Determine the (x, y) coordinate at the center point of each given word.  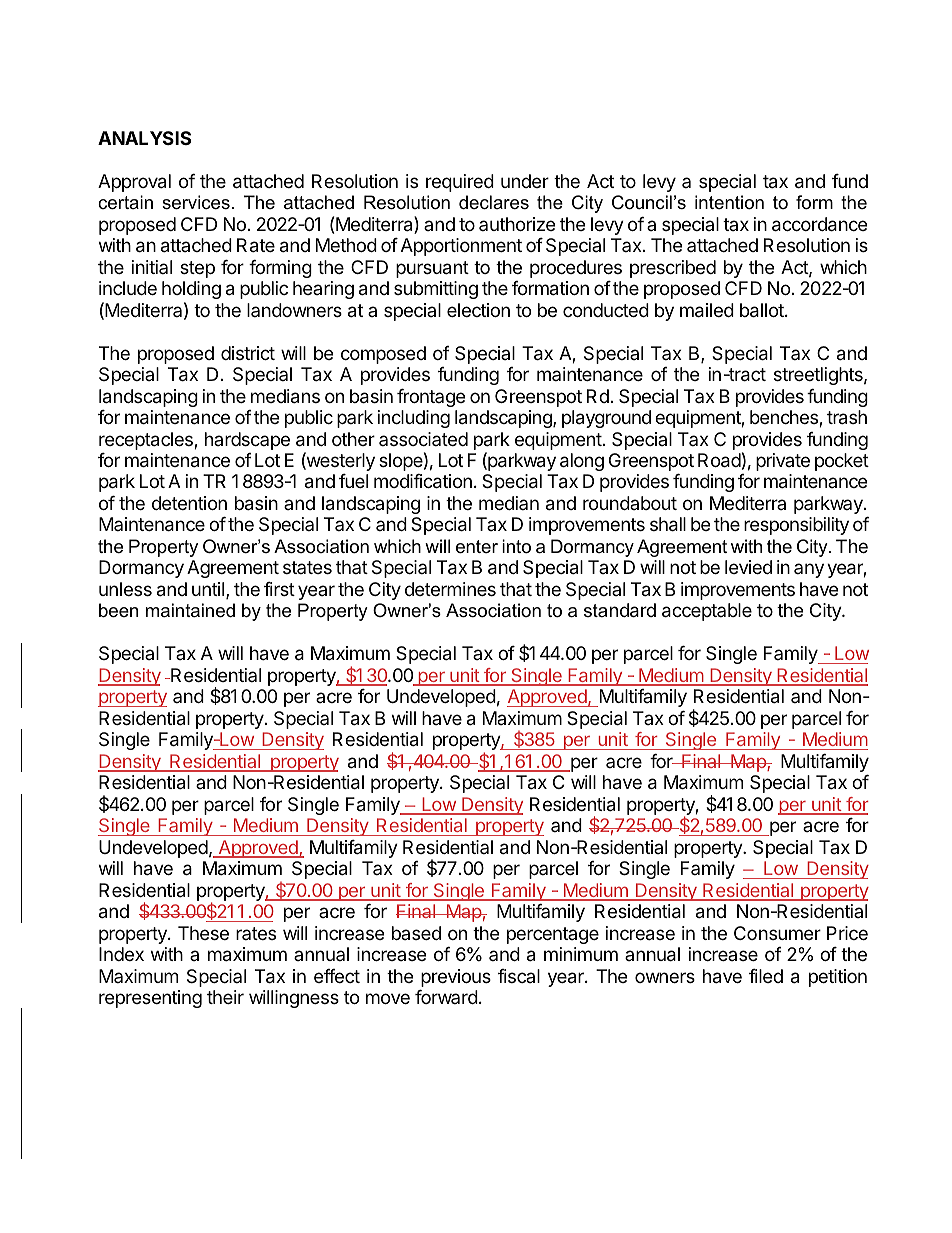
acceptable (707, 612)
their (225, 997)
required (460, 183)
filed (766, 976)
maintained (190, 610)
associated (423, 439)
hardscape (247, 441)
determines (450, 589)
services (196, 202)
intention (729, 202)
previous (456, 978)
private (783, 462)
